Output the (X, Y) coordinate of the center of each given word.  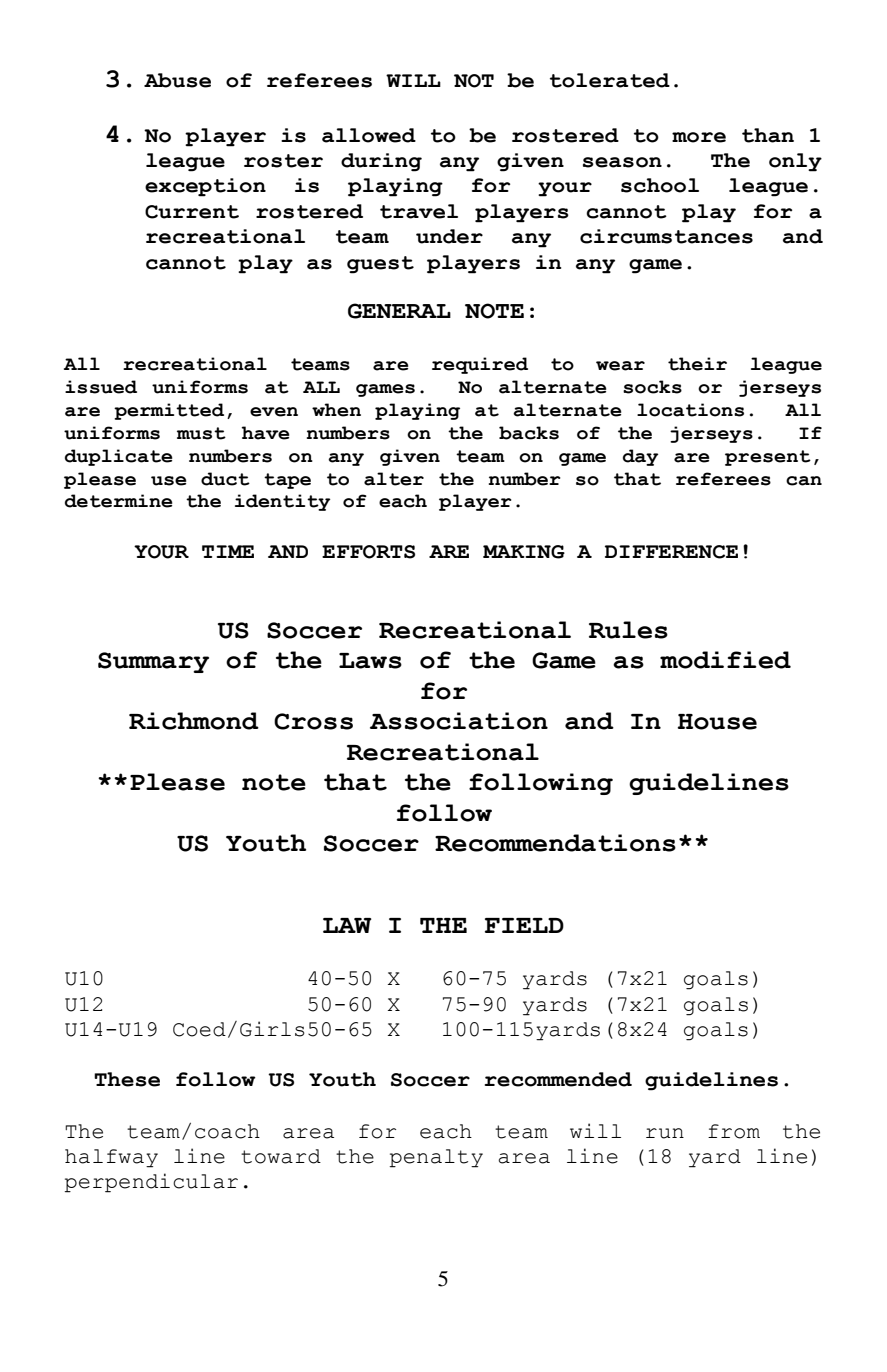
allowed (369, 135)
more (699, 137)
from (734, 1131)
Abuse (177, 80)
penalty (436, 1158)
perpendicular (151, 1183)
